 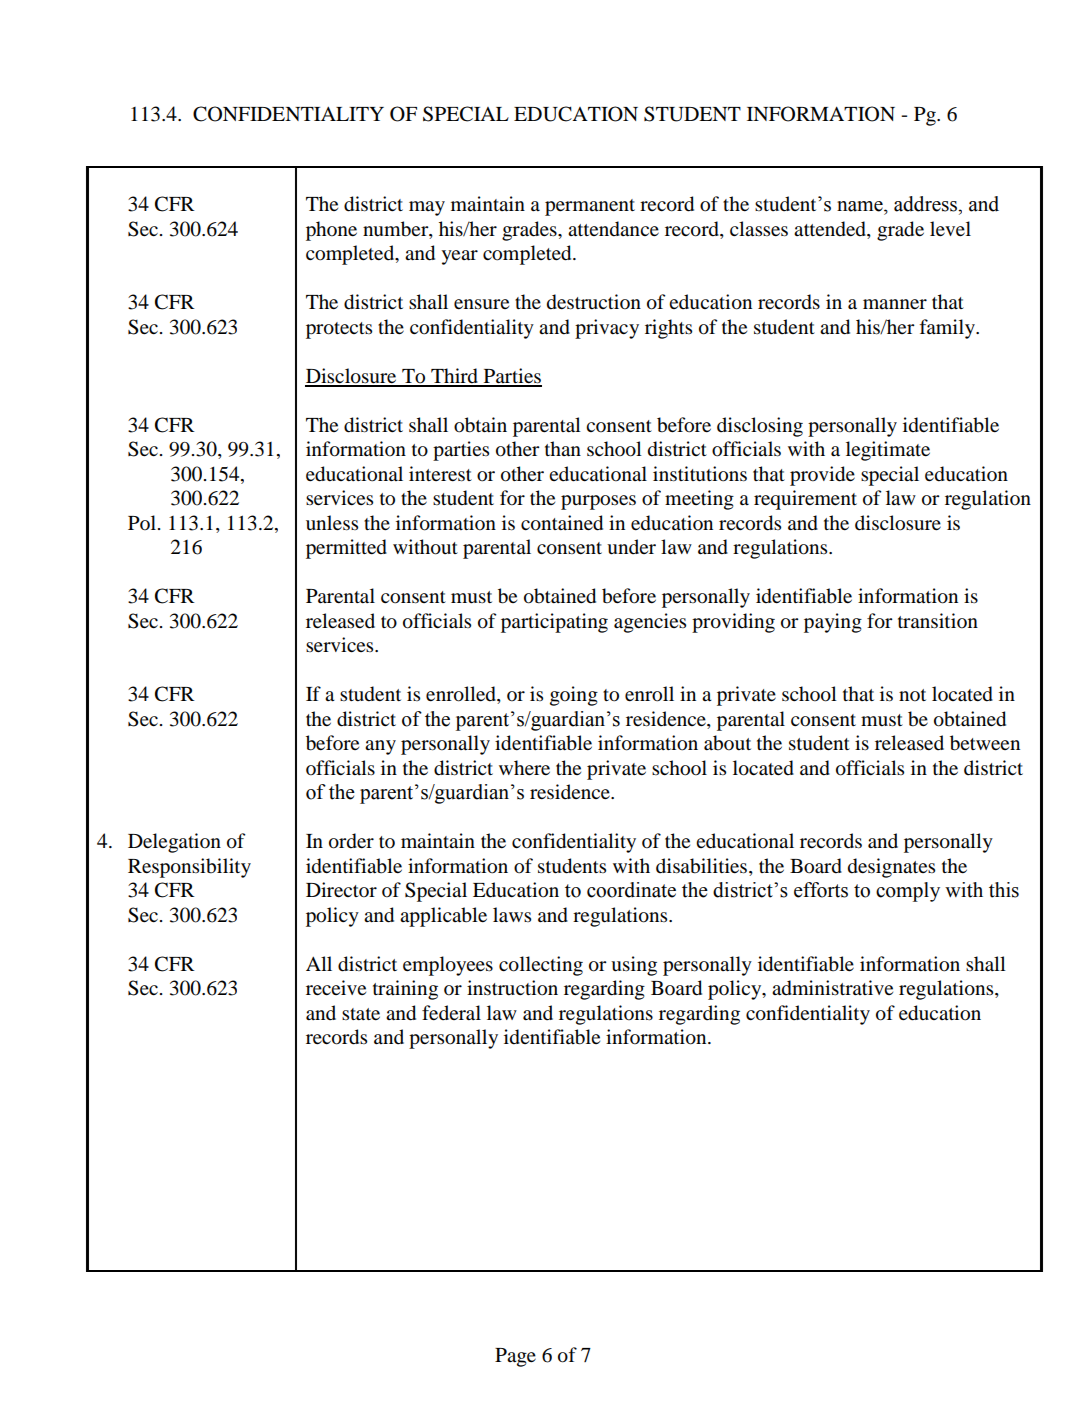 I want to click on phone, so click(x=331, y=231).
